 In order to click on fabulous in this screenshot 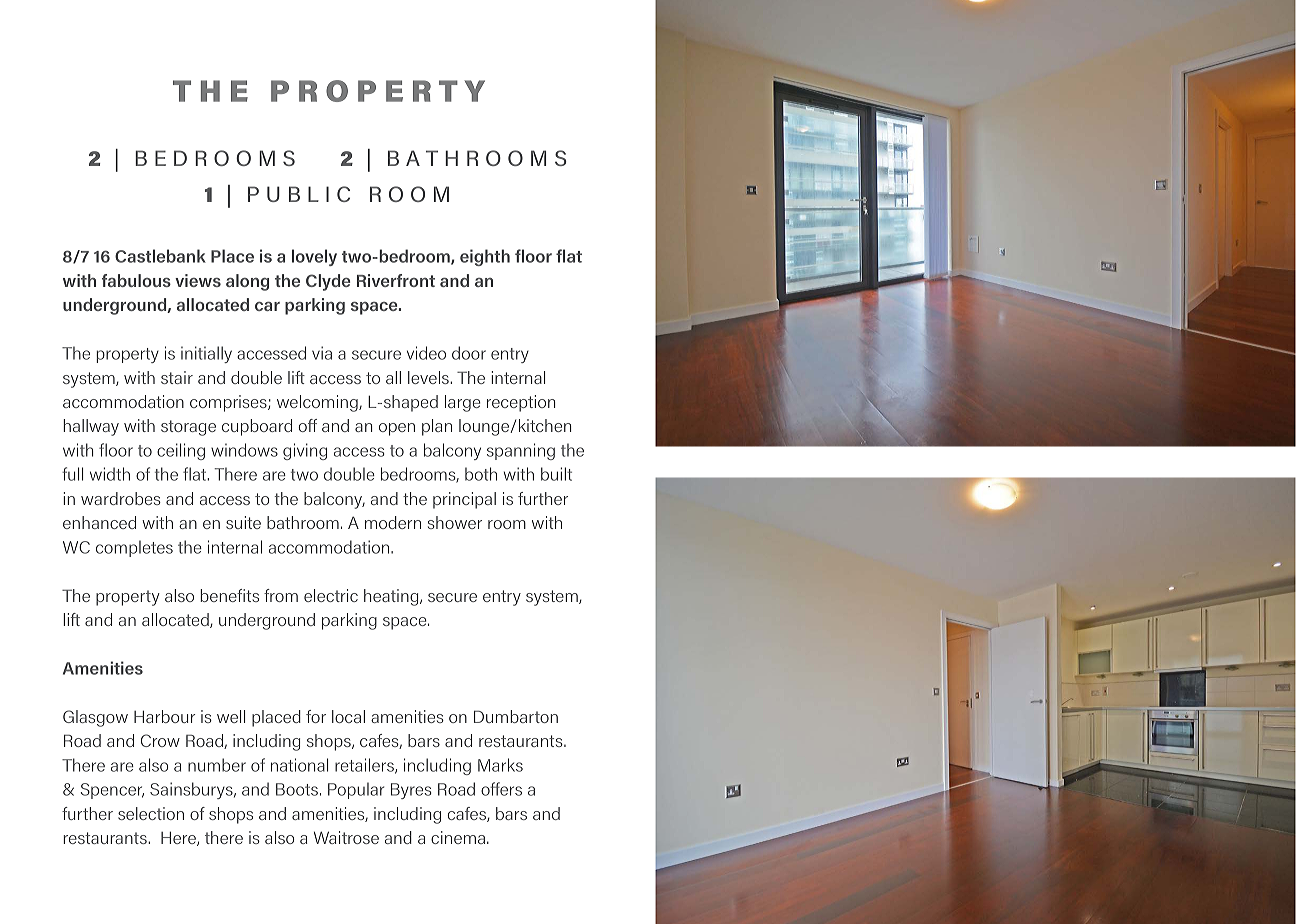, I will do `click(136, 280)`.
